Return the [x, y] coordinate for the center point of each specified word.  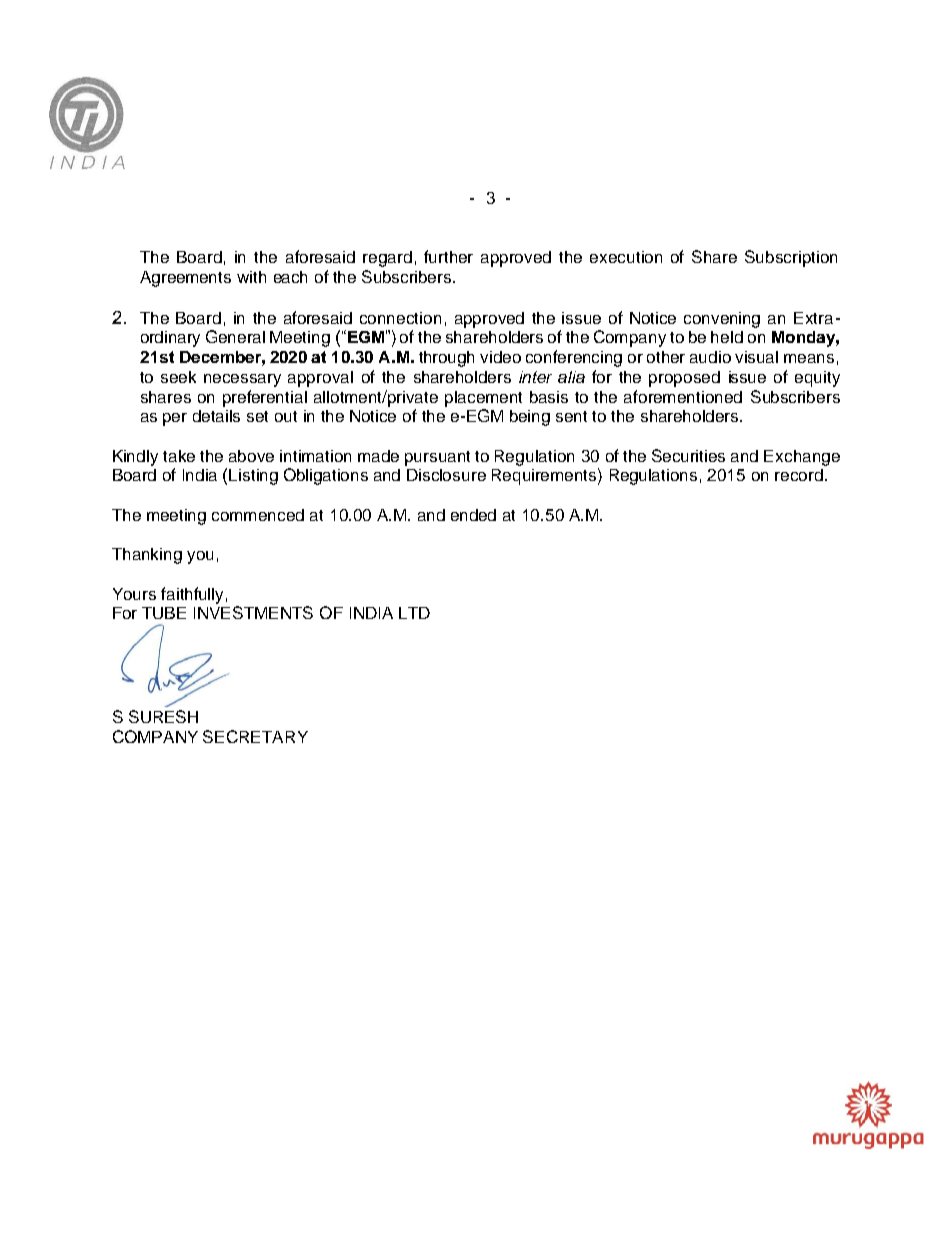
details [216, 416]
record [799, 475]
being [530, 418]
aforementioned [683, 396]
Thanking [147, 556]
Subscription [791, 258]
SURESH [163, 716]
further [448, 256]
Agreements [185, 279]
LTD [414, 613]
